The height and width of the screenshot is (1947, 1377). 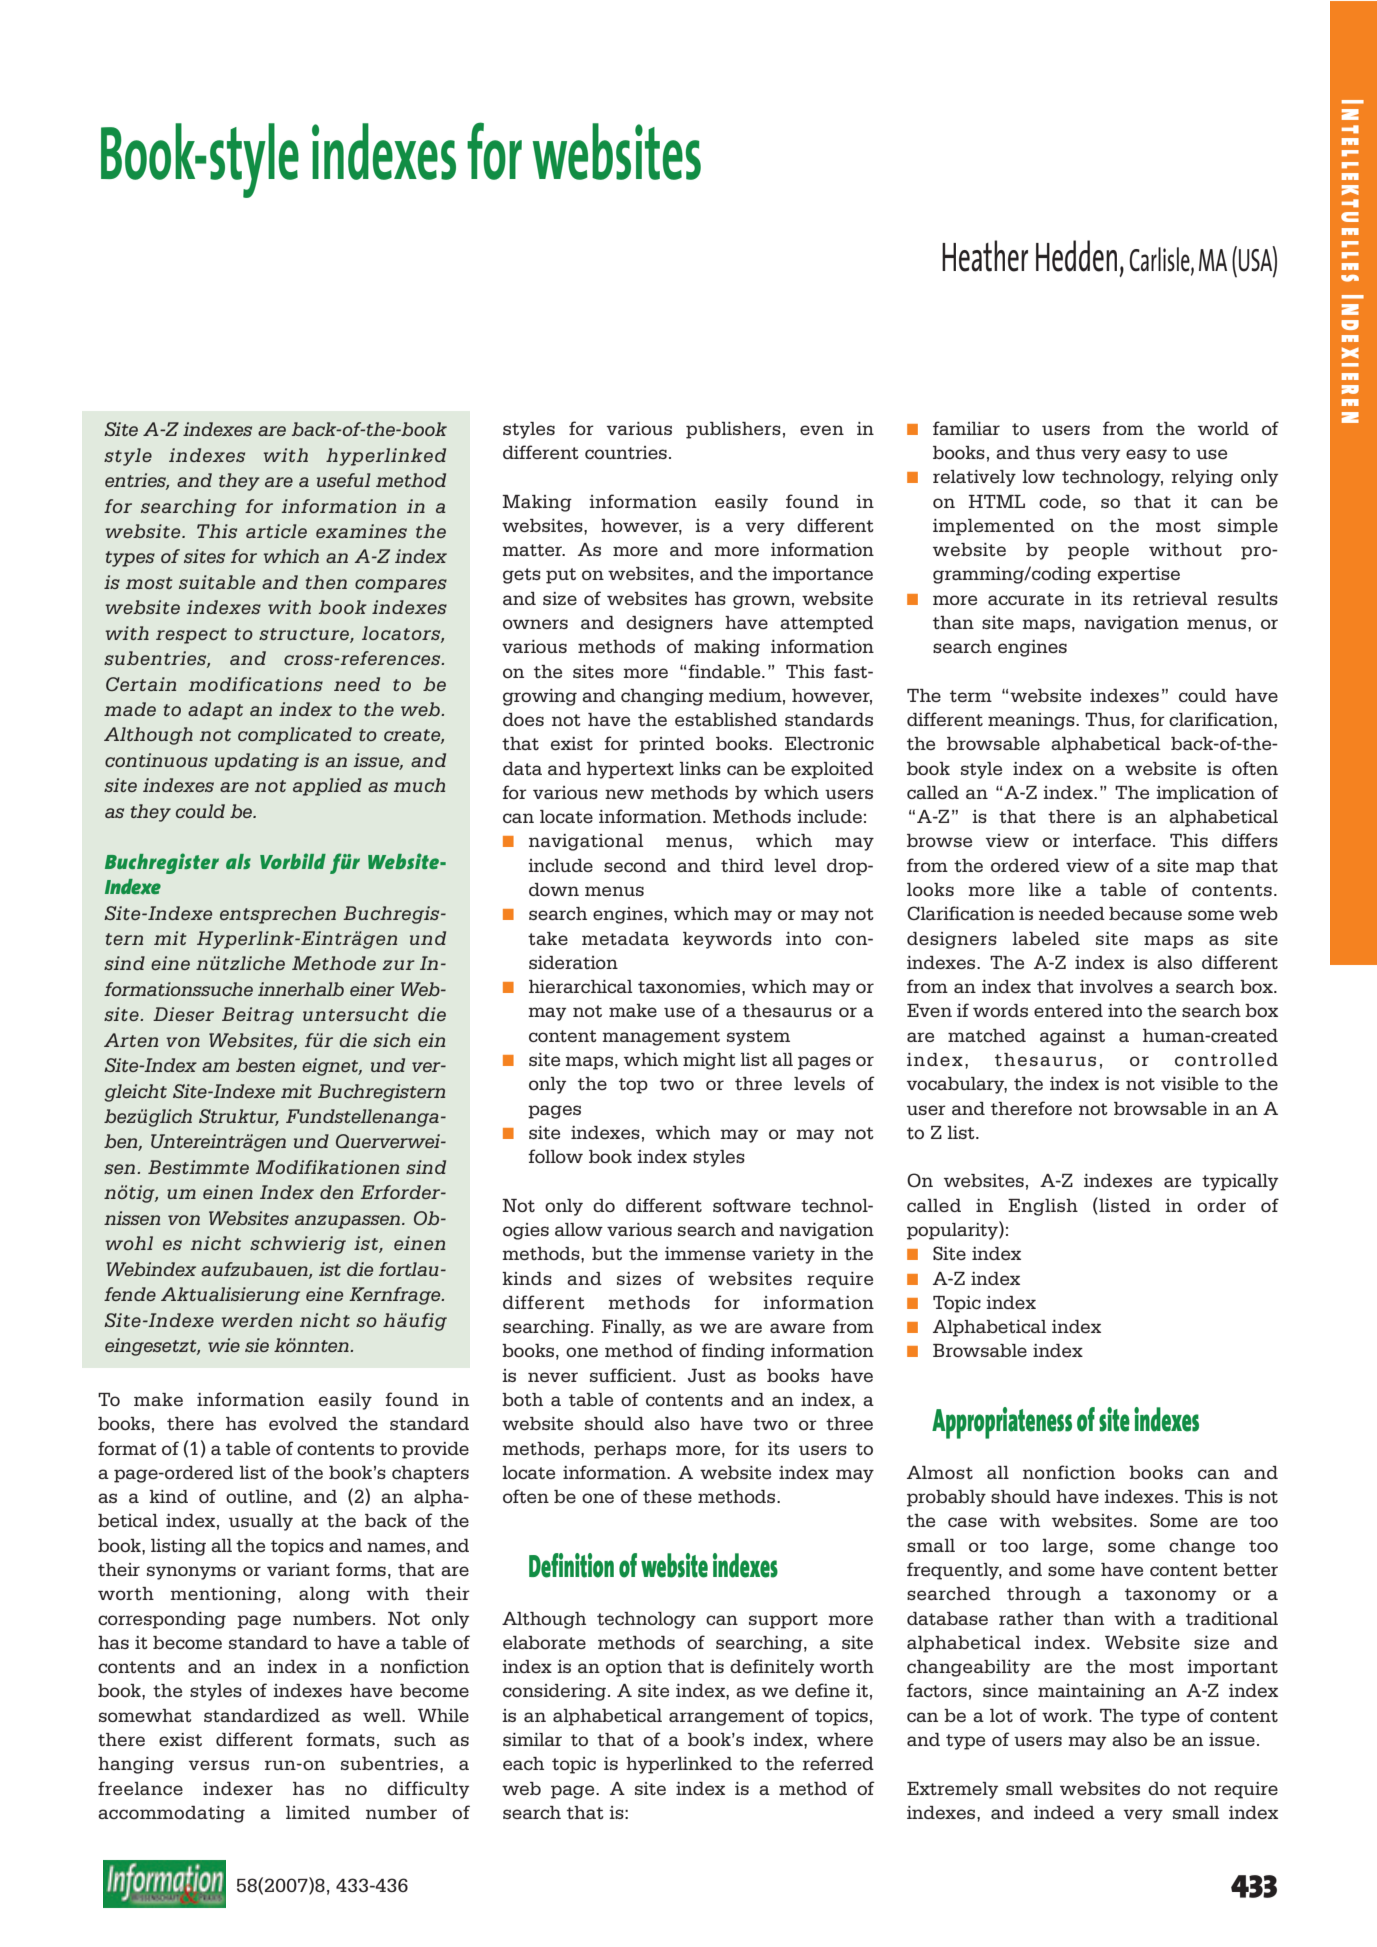 I want to click on established, so click(x=726, y=719).
